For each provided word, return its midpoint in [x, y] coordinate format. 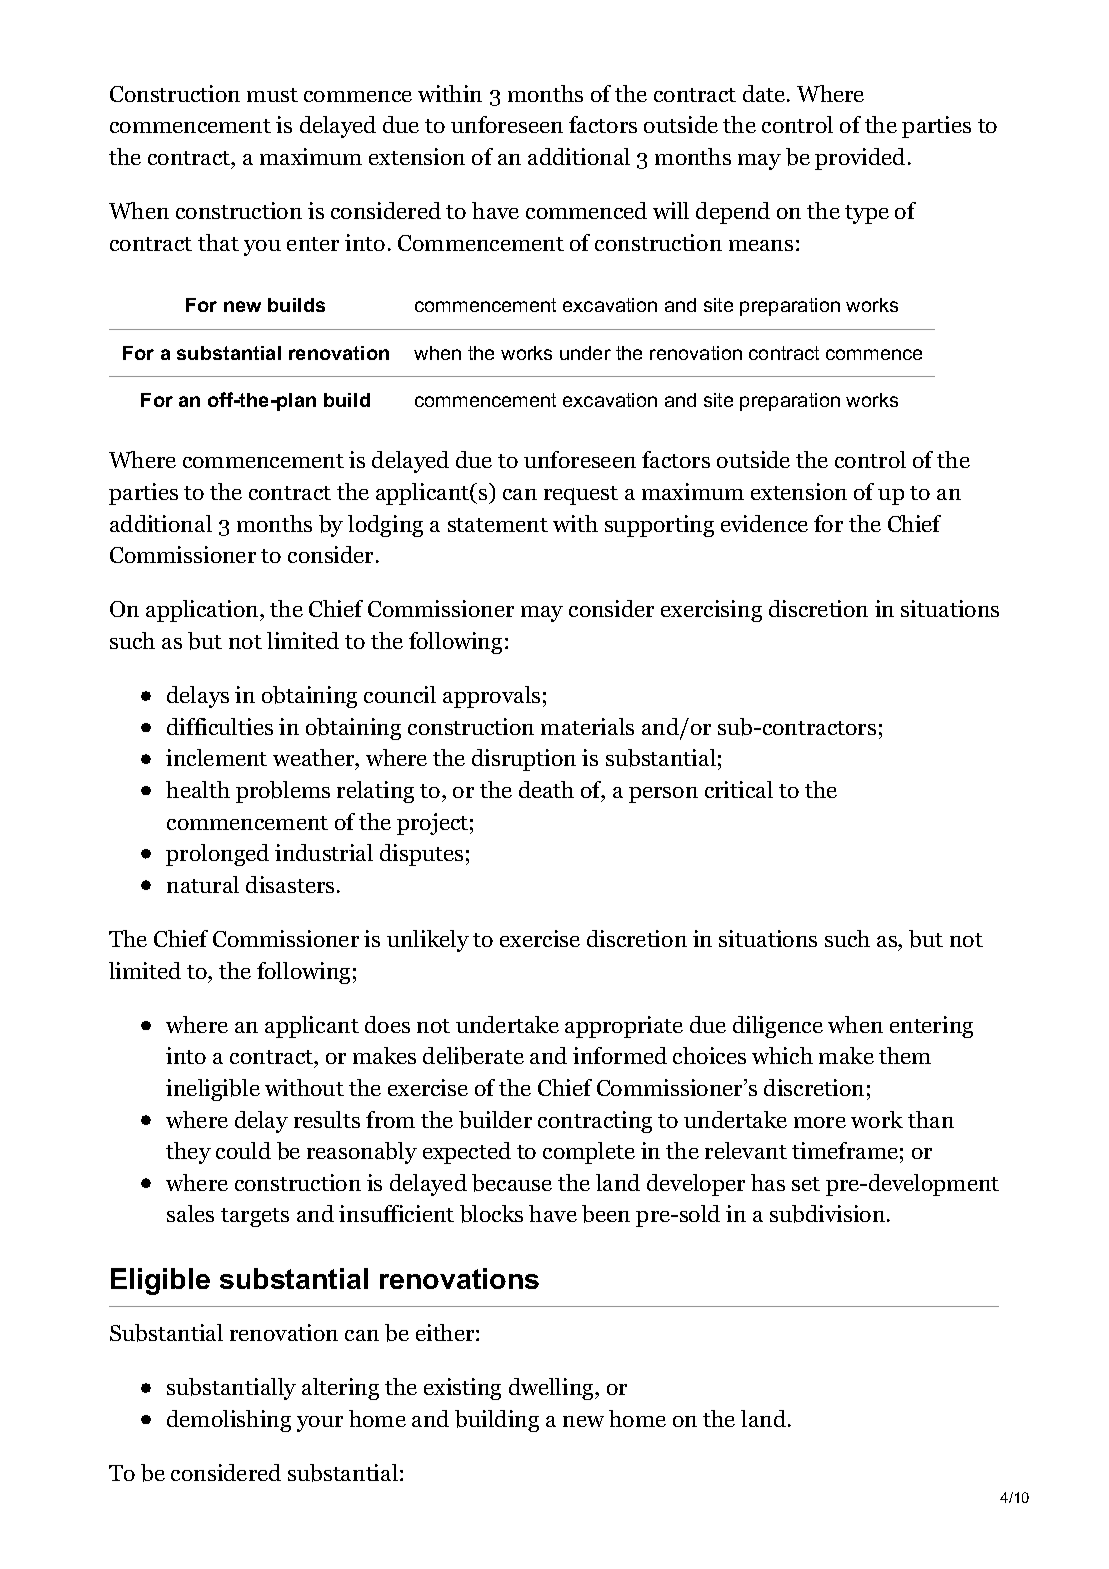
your [320, 1424]
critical [739, 789]
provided [860, 159]
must [272, 95]
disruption [524, 760]
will [671, 210]
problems [283, 792]
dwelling [552, 1389]
